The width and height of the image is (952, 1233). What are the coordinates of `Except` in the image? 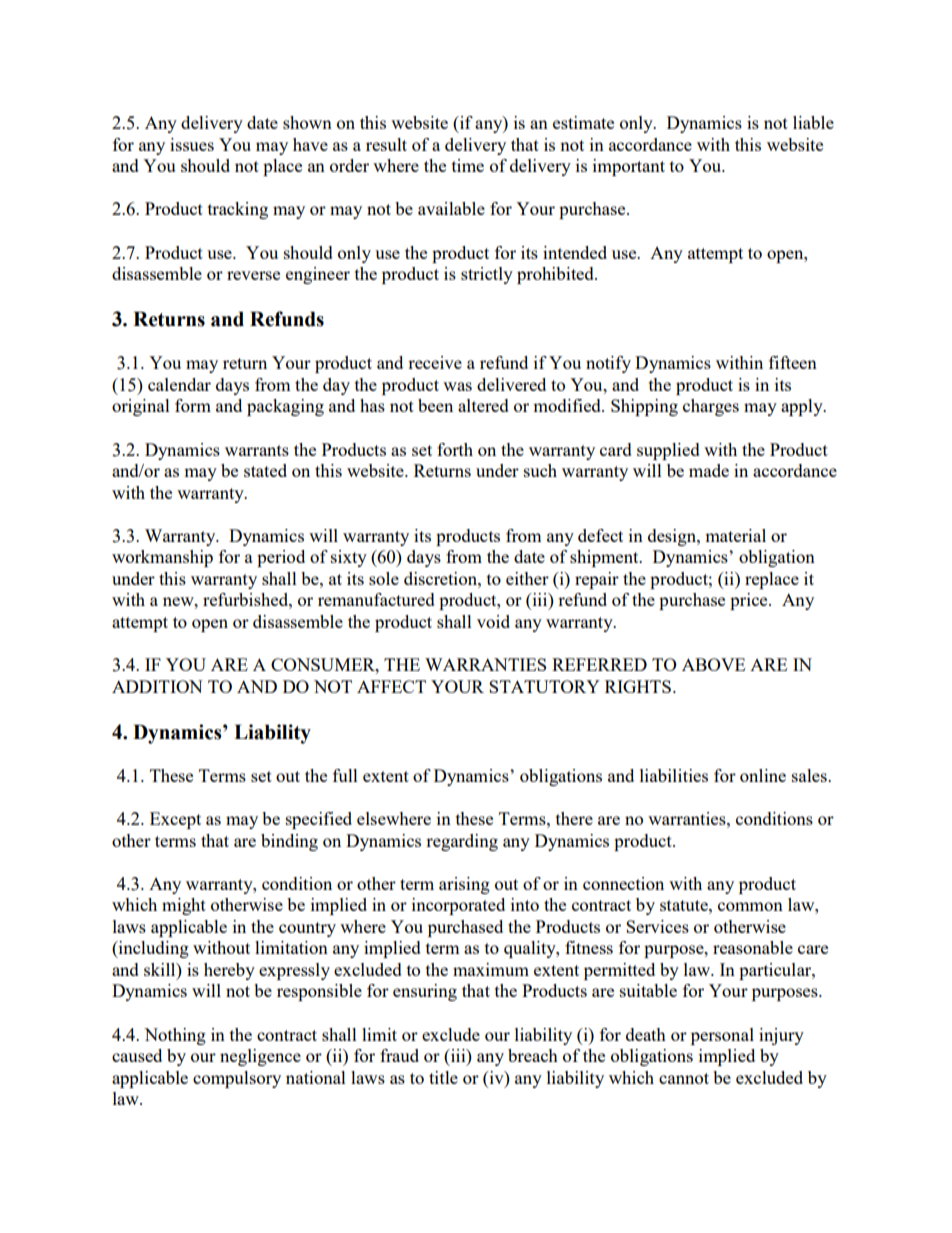 It's located at (175, 820).
